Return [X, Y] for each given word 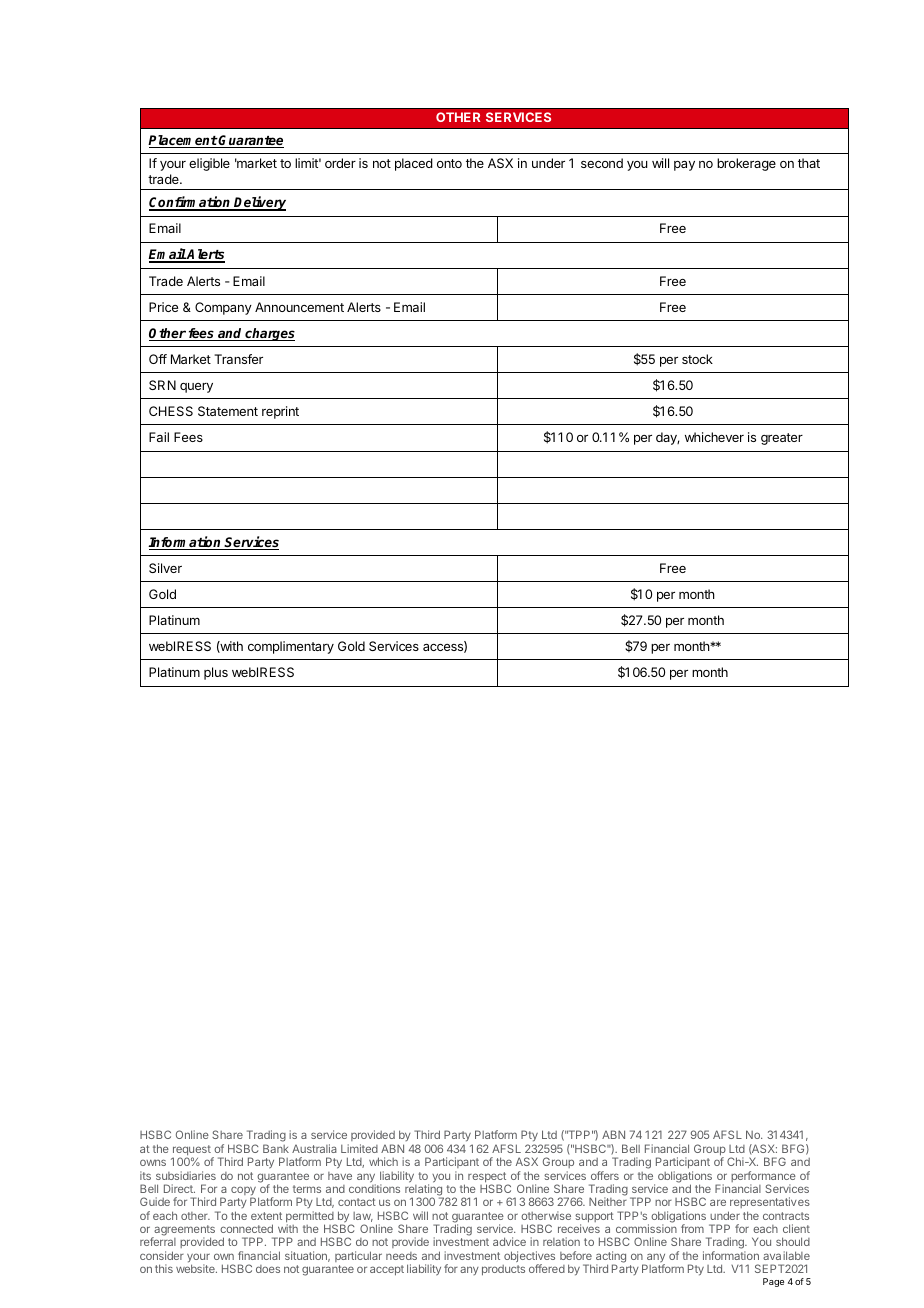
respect [488, 1178]
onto [449, 163]
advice [509, 1241]
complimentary [291, 647]
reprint [280, 412]
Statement [228, 411]
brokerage [746, 164]
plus [216, 673]
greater [782, 439]
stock [697, 359]
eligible [209, 164]
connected [246, 1228]
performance [763, 1178]
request [193, 1151]
